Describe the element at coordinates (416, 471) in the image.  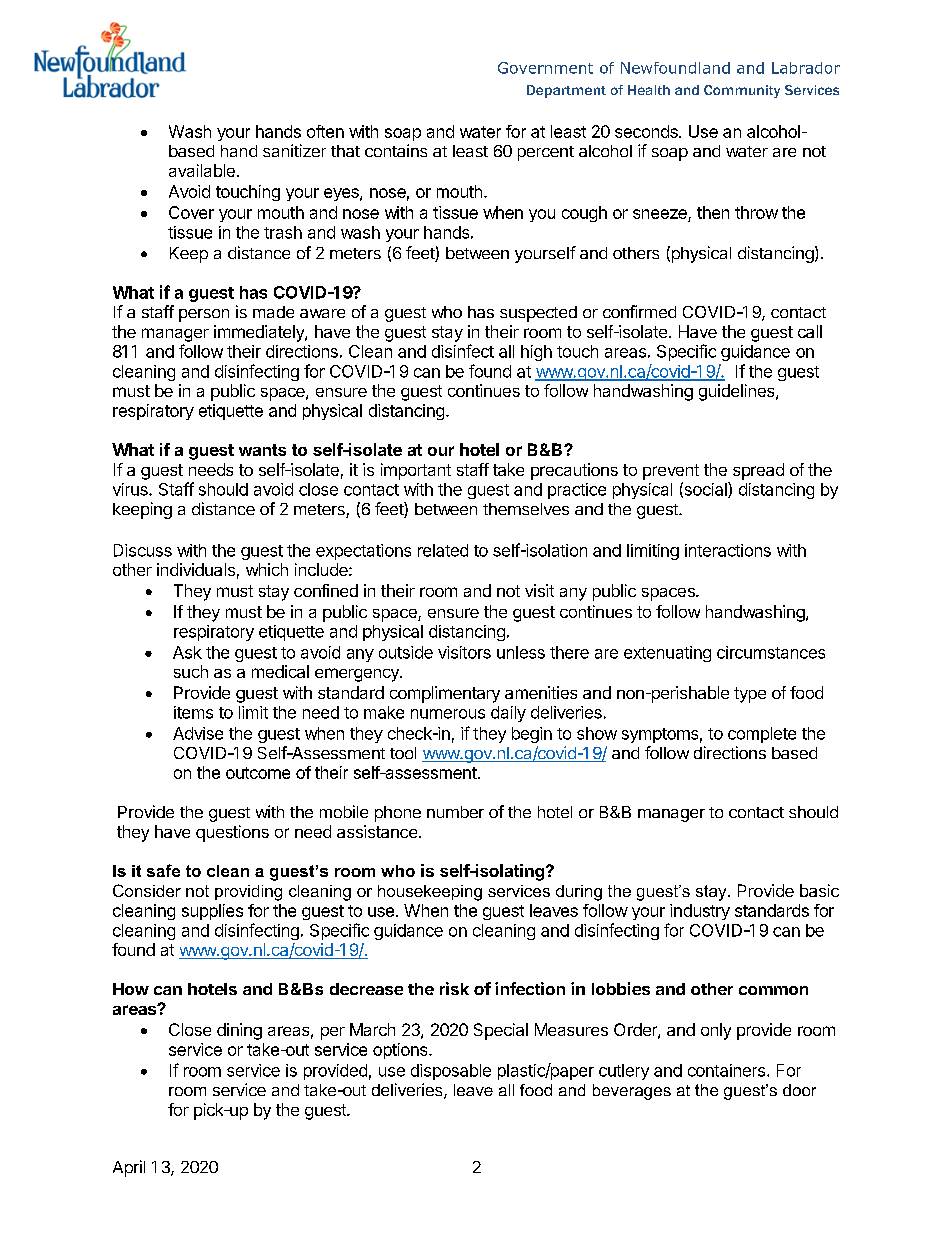
I see `important` at that location.
